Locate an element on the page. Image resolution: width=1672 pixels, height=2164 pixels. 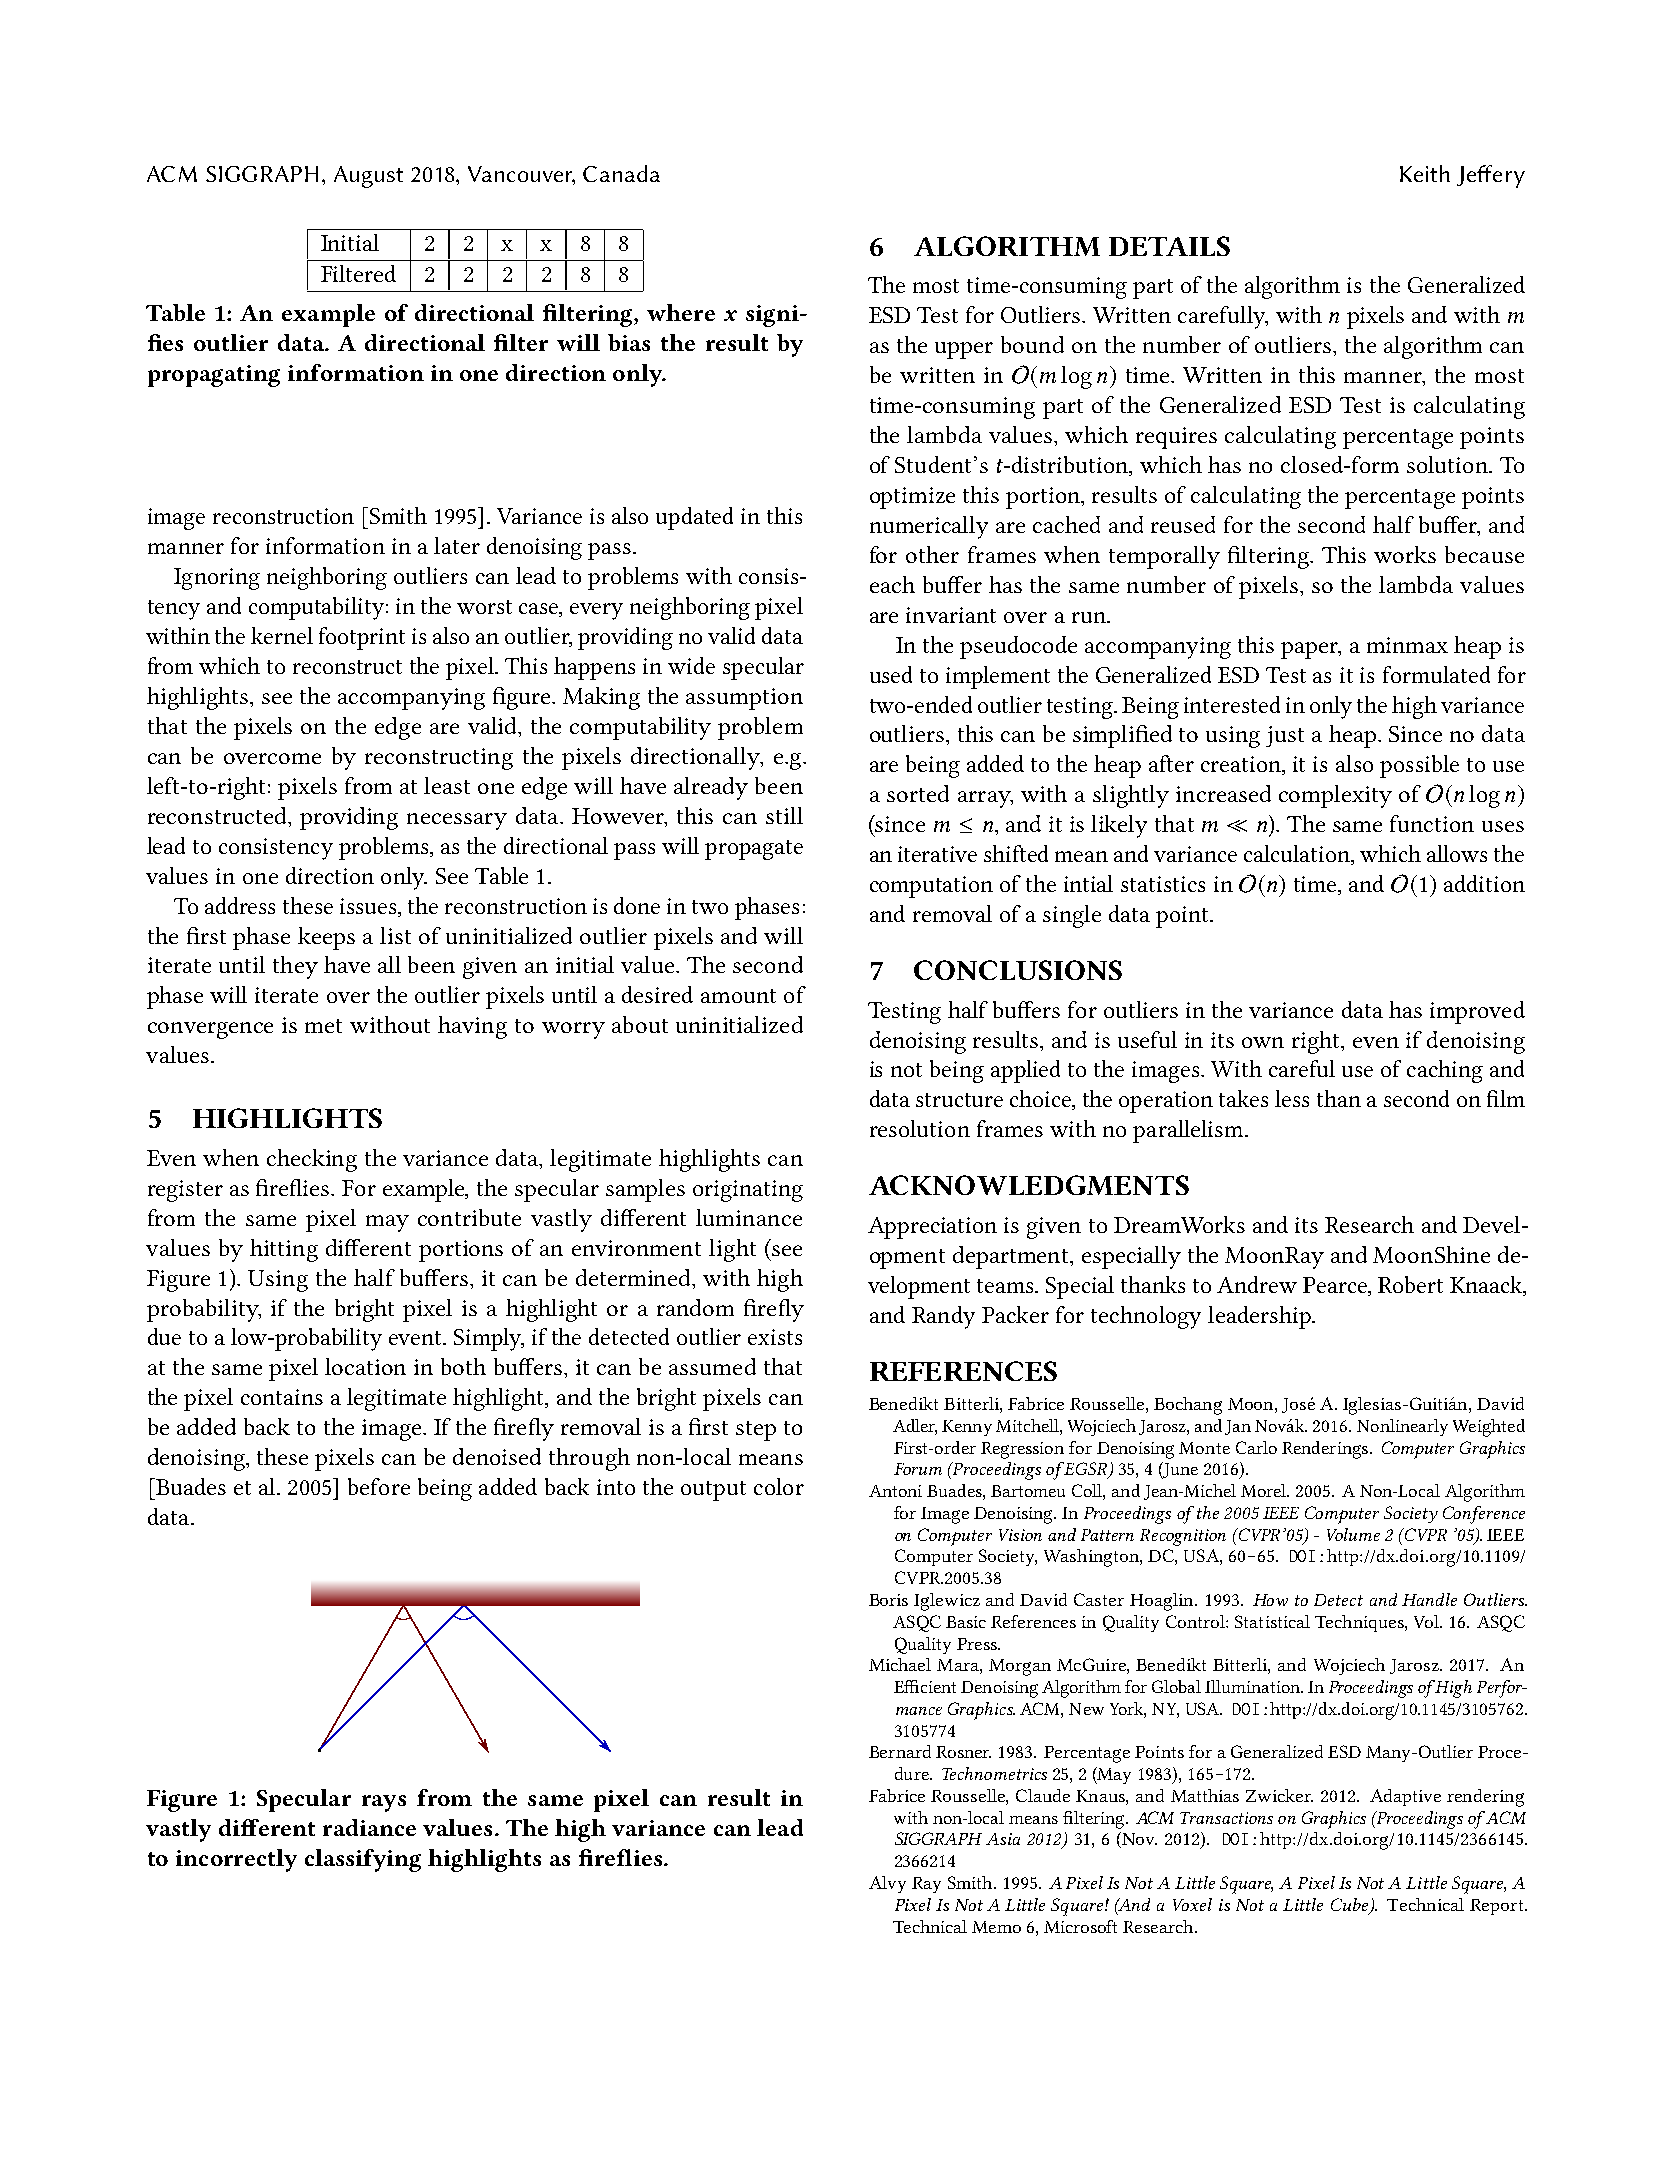
where is located at coordinates (681, 312).
